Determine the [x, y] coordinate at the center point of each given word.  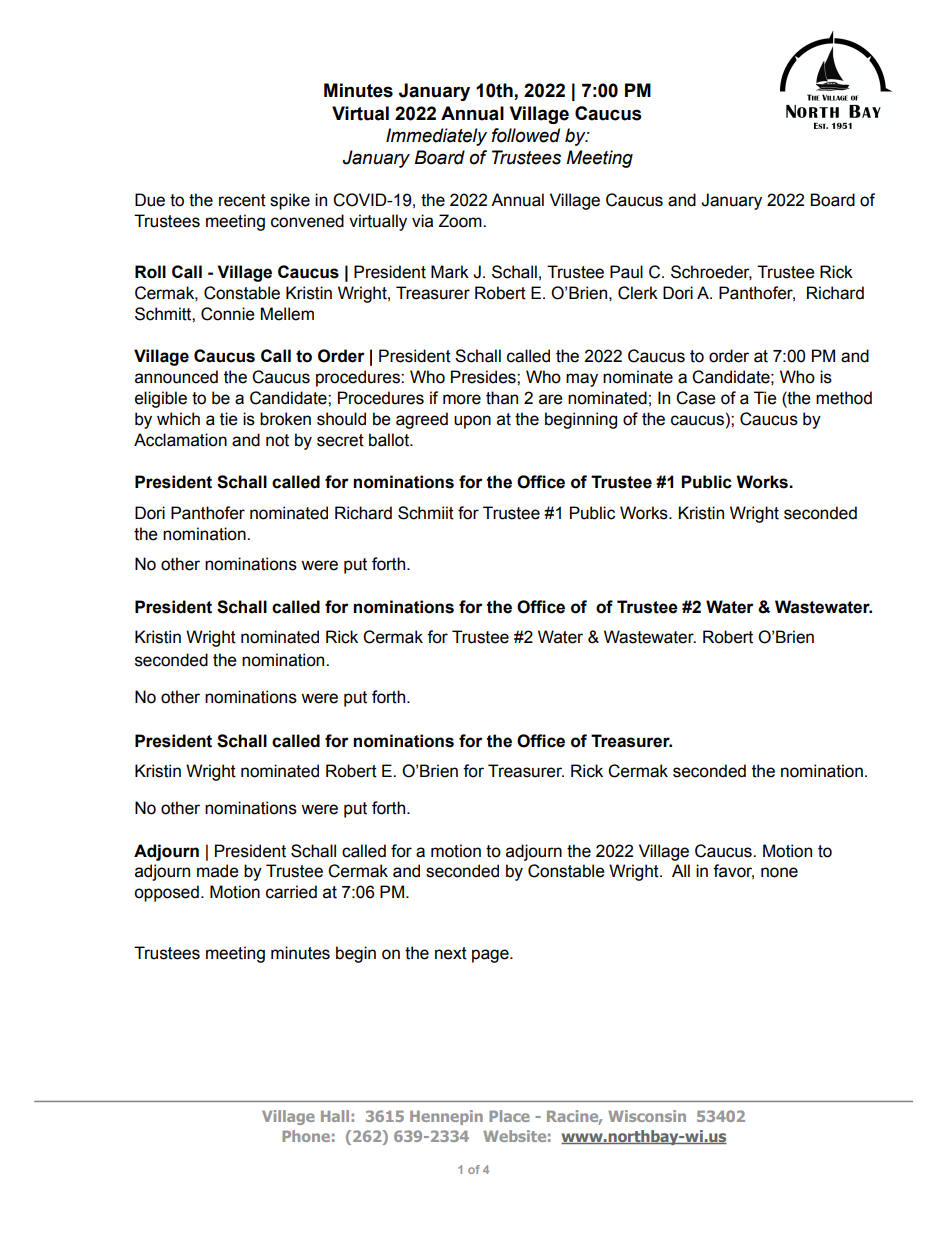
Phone [306, 1136]
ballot [390, 440]
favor [733, 872]
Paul [626, 272]
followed [526, 135]
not [277, 440]
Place [509, 1116]
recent [242, 200]
